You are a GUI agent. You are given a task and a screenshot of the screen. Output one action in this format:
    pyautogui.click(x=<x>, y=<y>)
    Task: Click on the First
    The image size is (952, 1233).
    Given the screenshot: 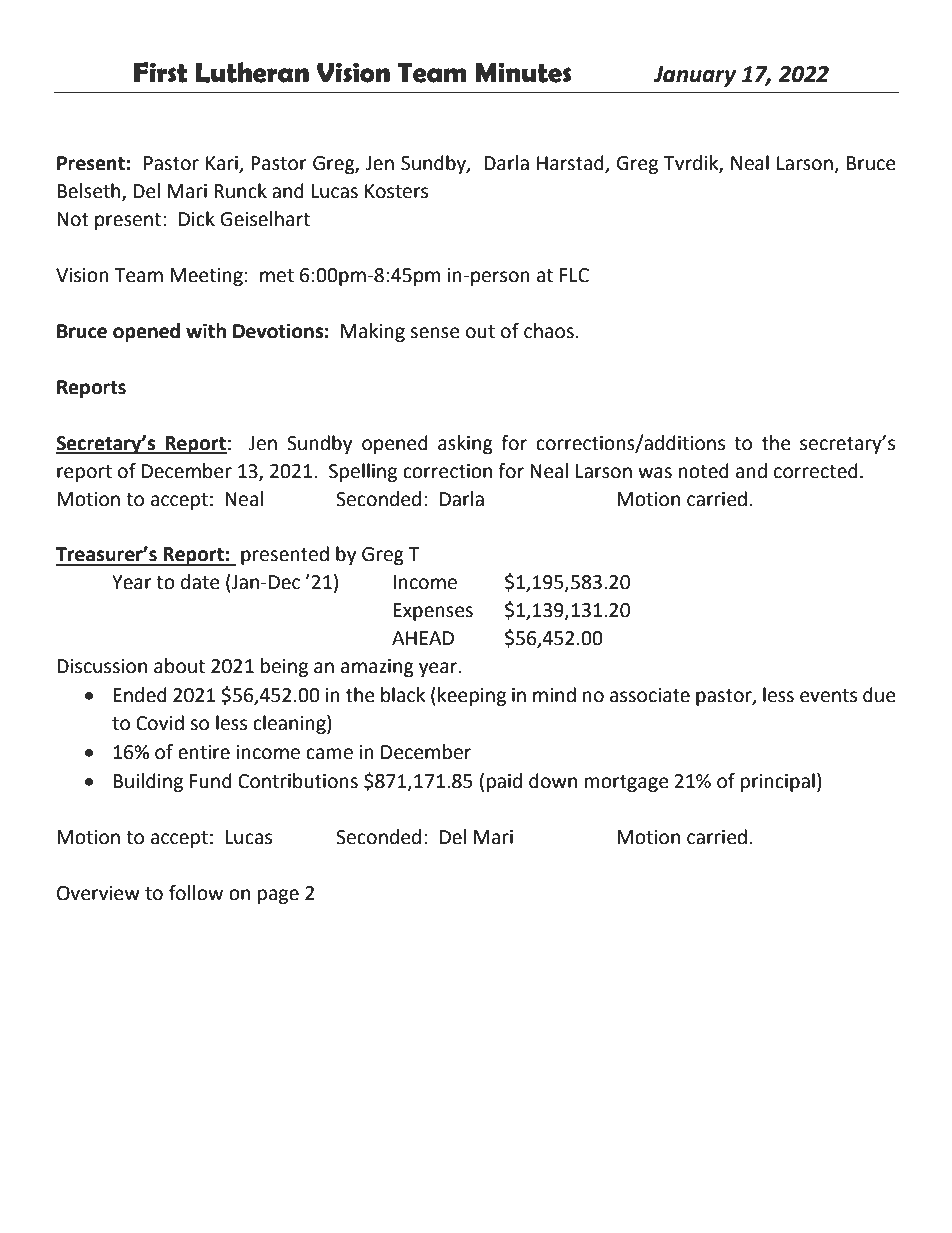 What is the action you would take?
    pyautogui.click(x=161, y=72)
